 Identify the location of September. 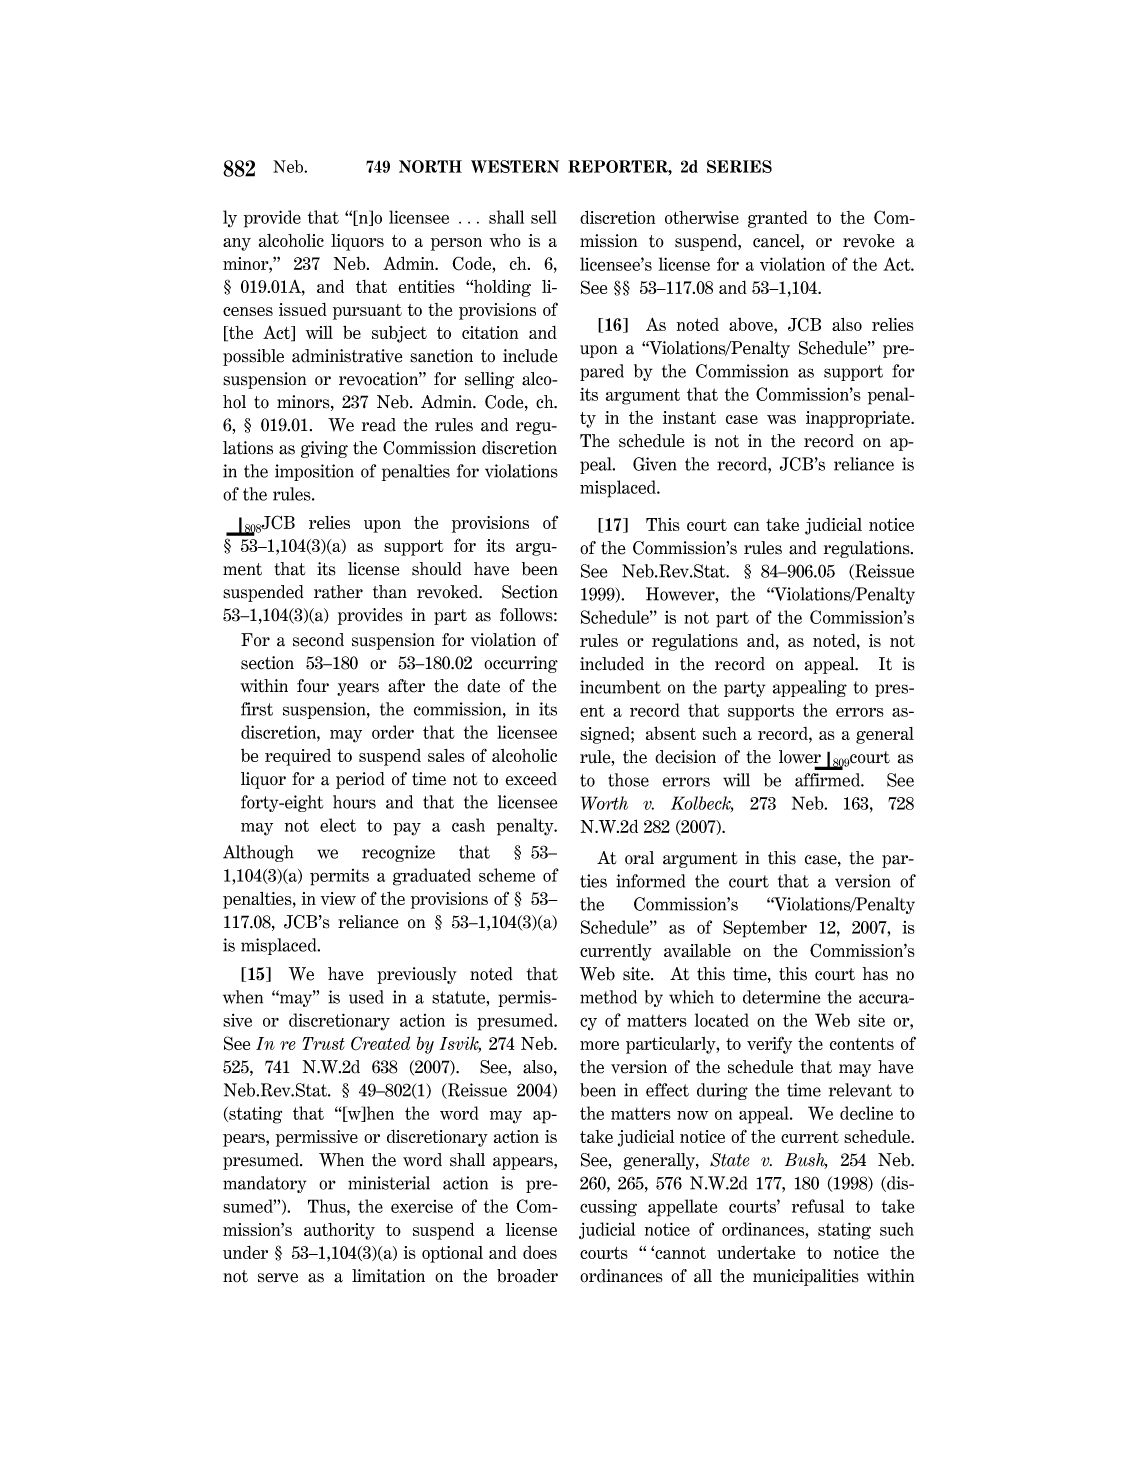
(765, 929).
